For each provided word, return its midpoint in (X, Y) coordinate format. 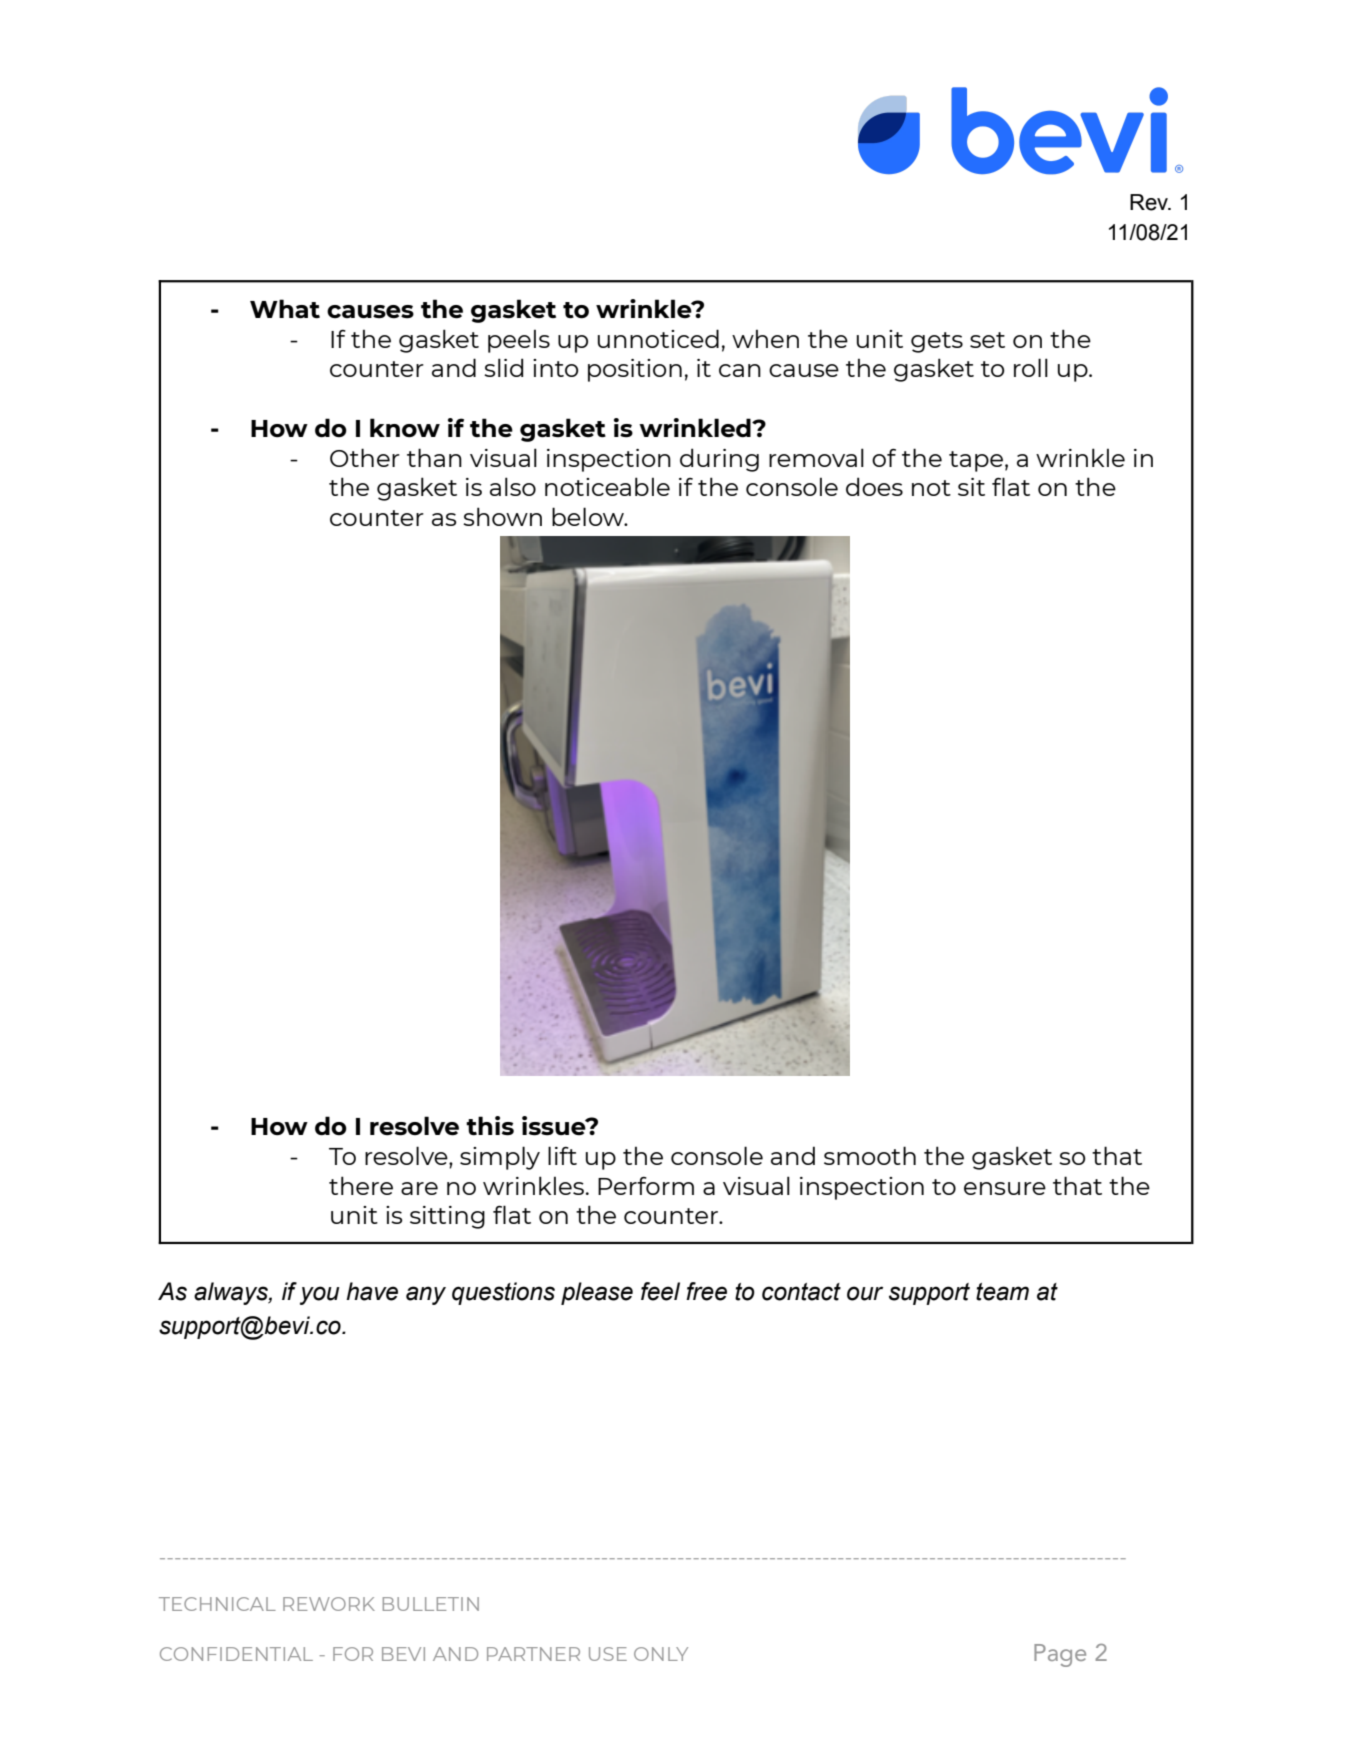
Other (365, 457)
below (589, 516)
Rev (1150, 202)
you (320, 1295)
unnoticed (658, 338)
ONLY (661, 1654)
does (874, 486)
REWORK (329, 1604)
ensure (1005, 1188)
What (285, 309)
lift (562, 1155)
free (706, 1291)
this (490, 1126)
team (1002, 1292)
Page (1060, 1655)
